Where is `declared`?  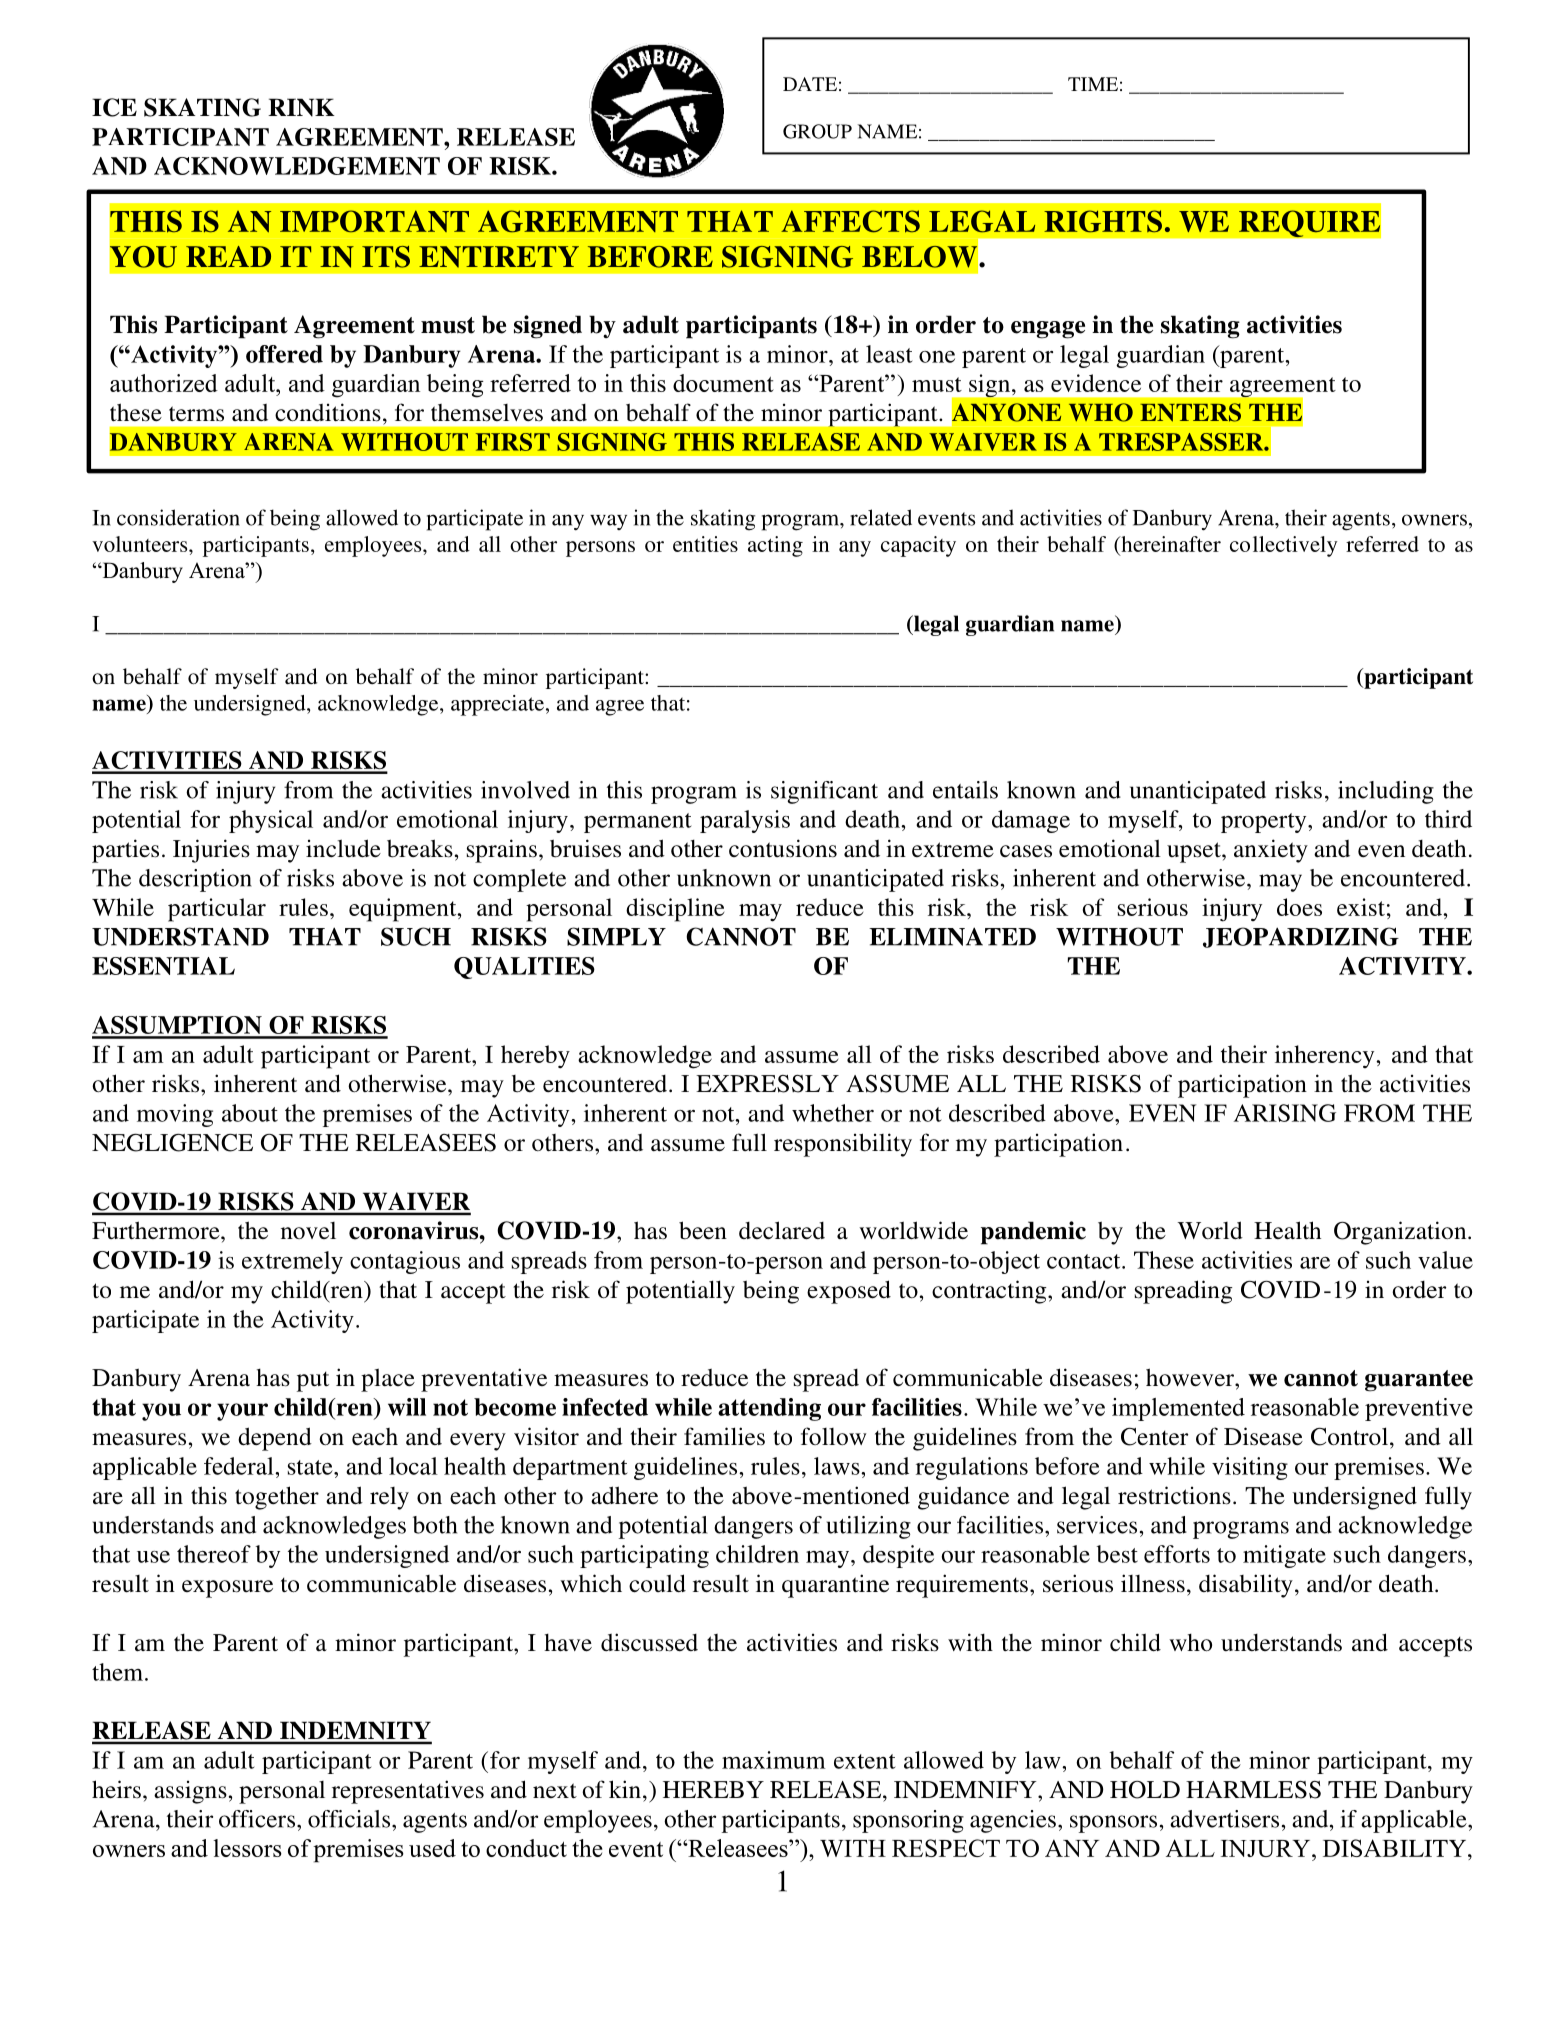
declared is located at coordinates (782, 1230).
